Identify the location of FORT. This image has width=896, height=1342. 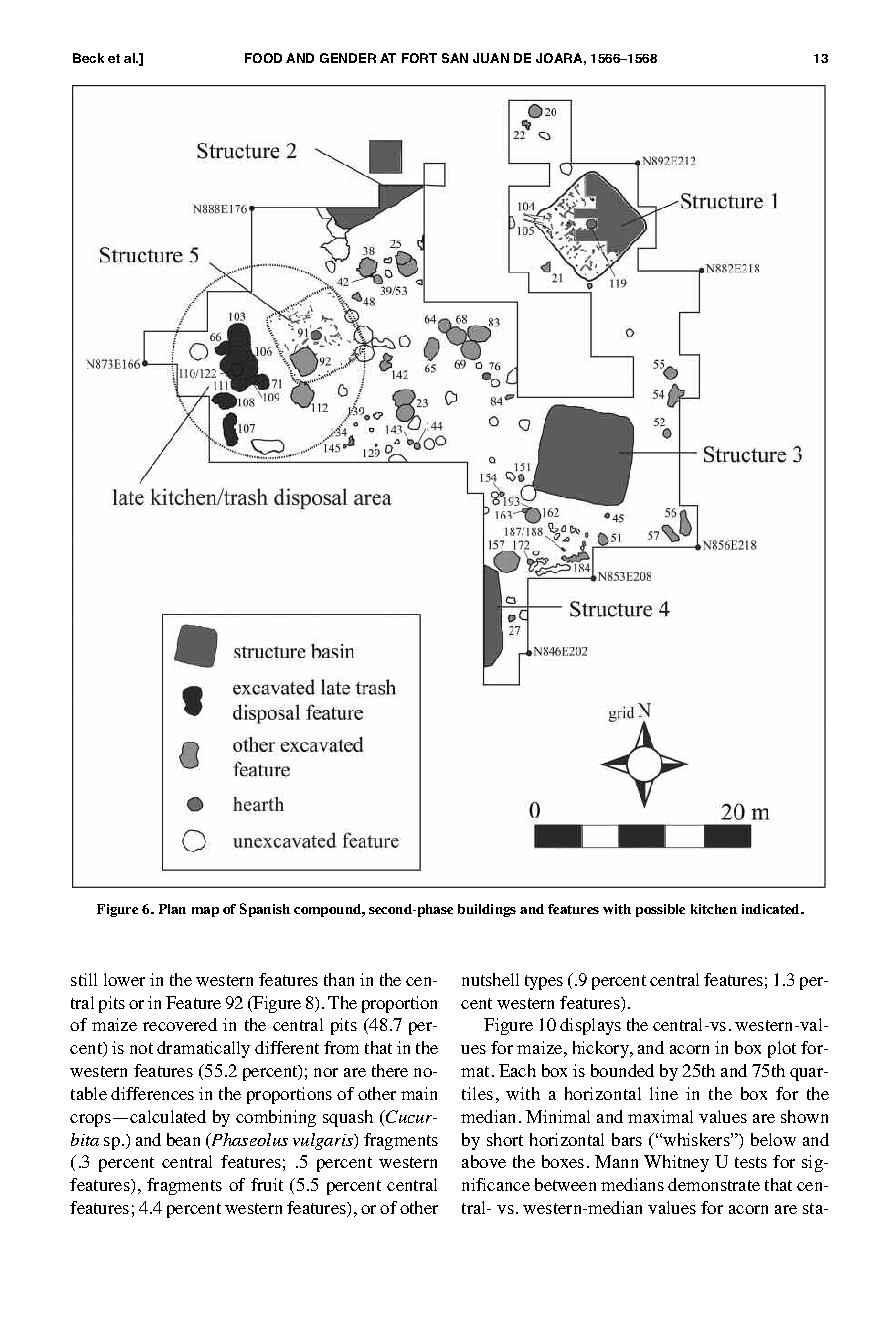
(419, 58).
